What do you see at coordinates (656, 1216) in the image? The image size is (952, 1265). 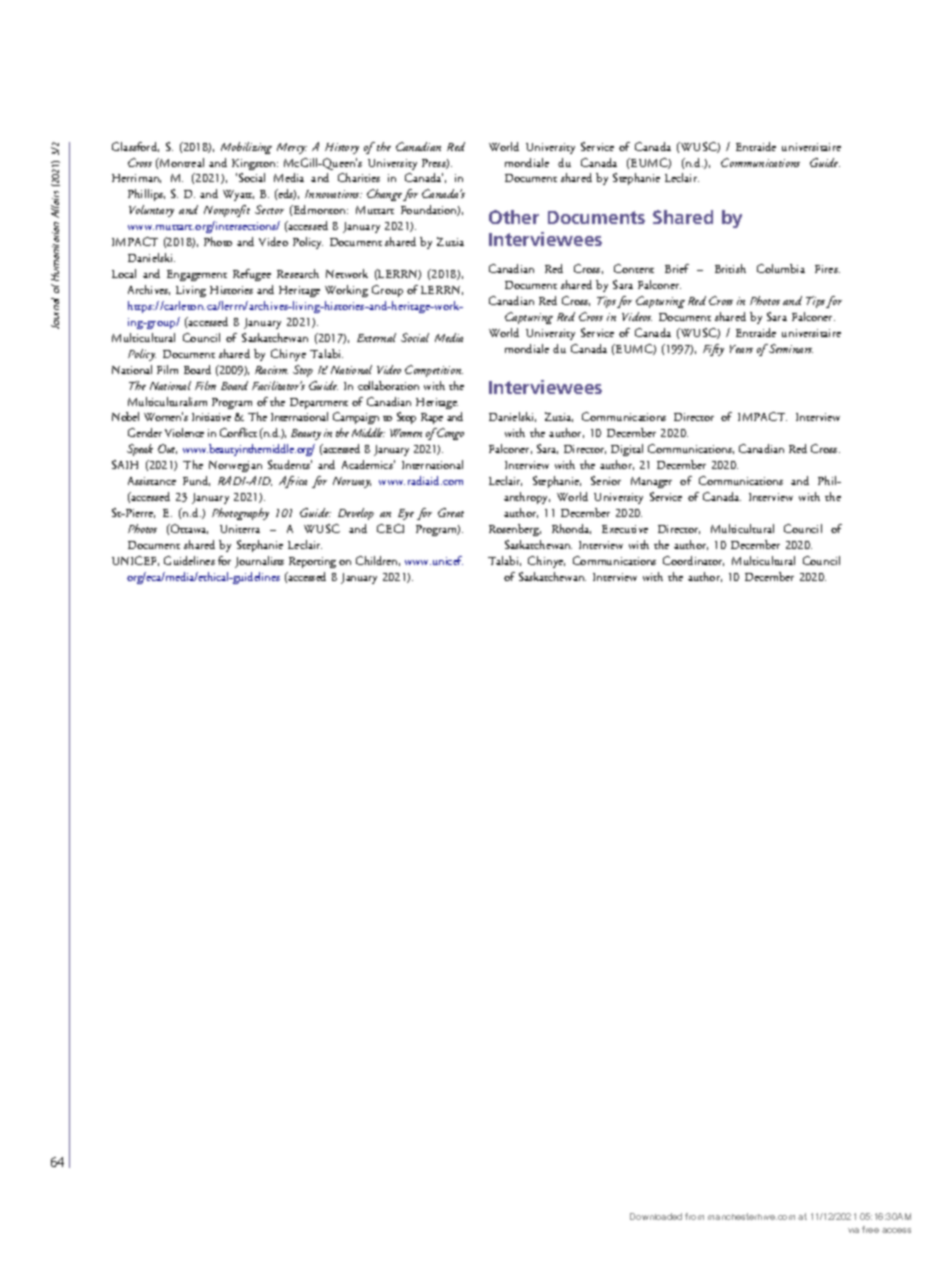 I see `Downloaded` at bounding box center [656, 1216].
